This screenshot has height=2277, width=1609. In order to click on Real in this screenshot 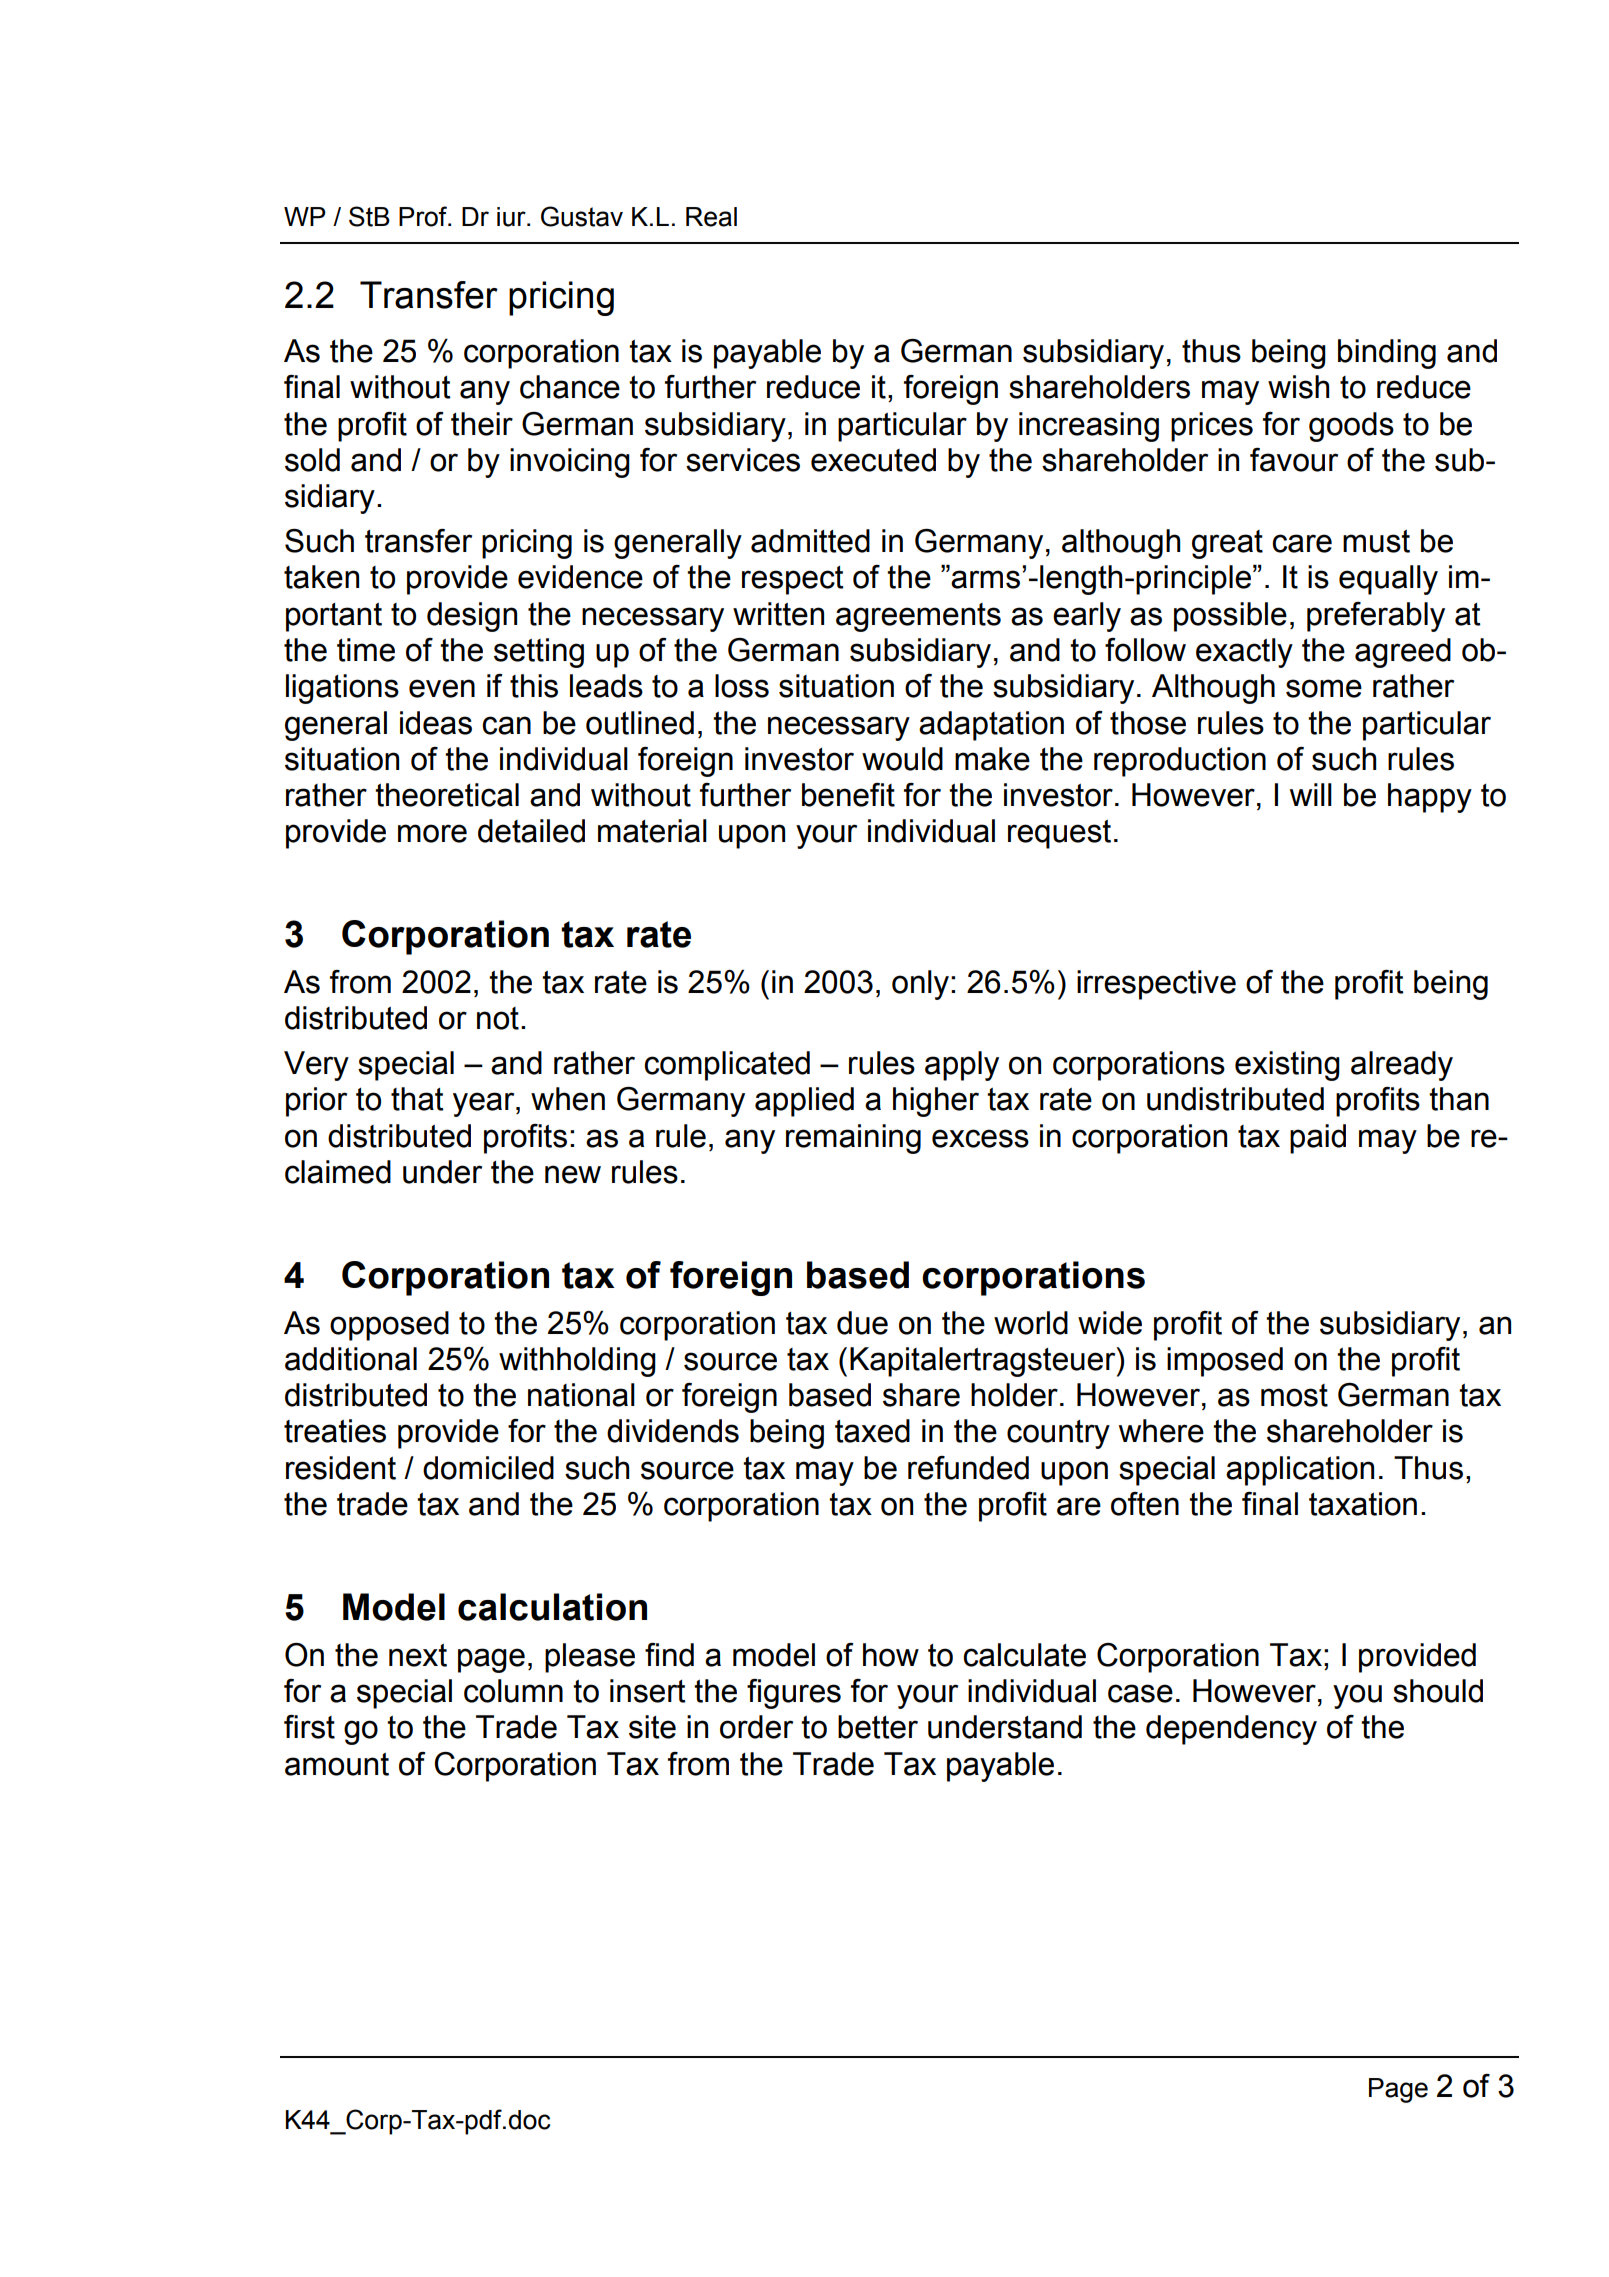, I will do `click(711, 217)`.
